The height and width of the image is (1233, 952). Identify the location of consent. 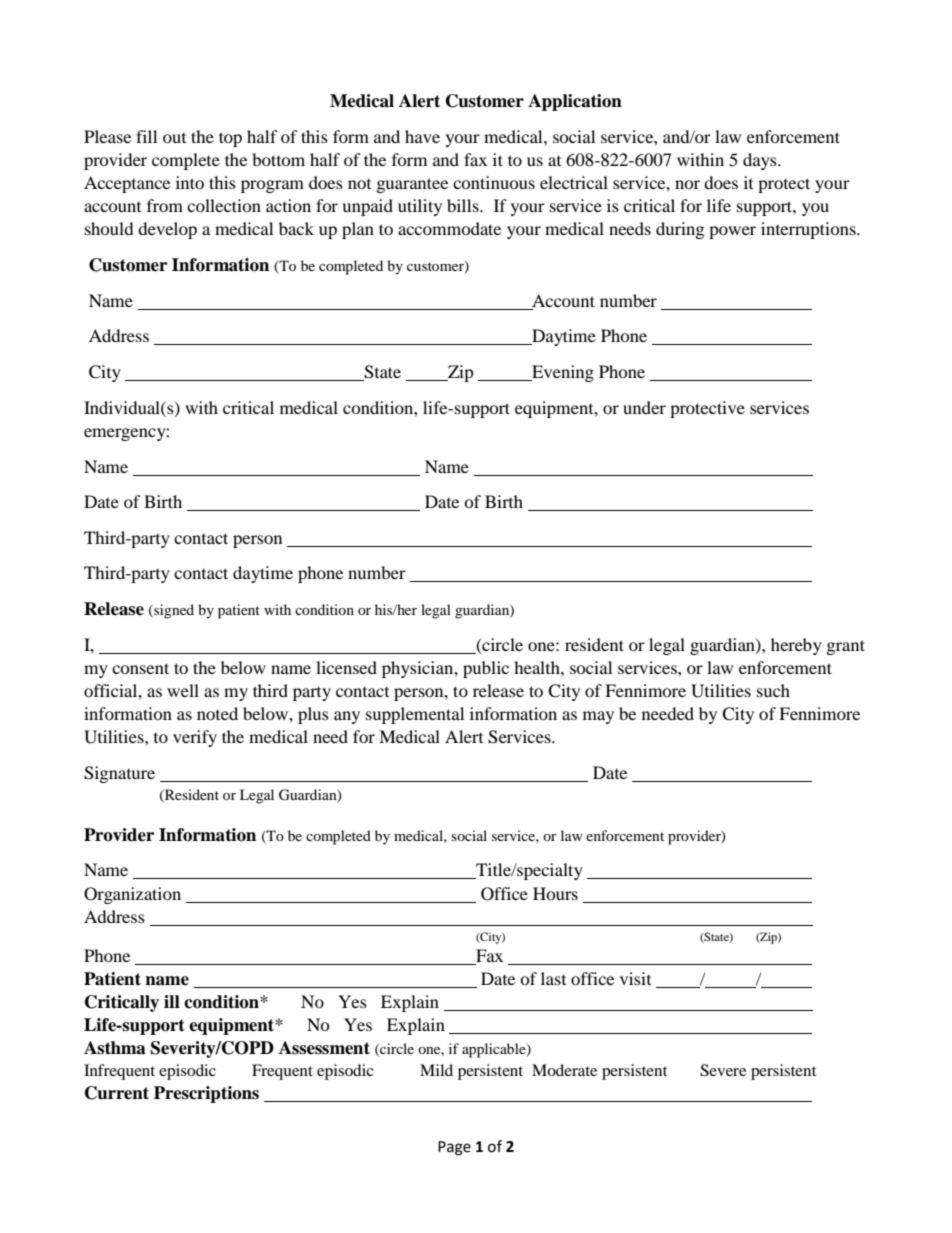
(140, 668).
